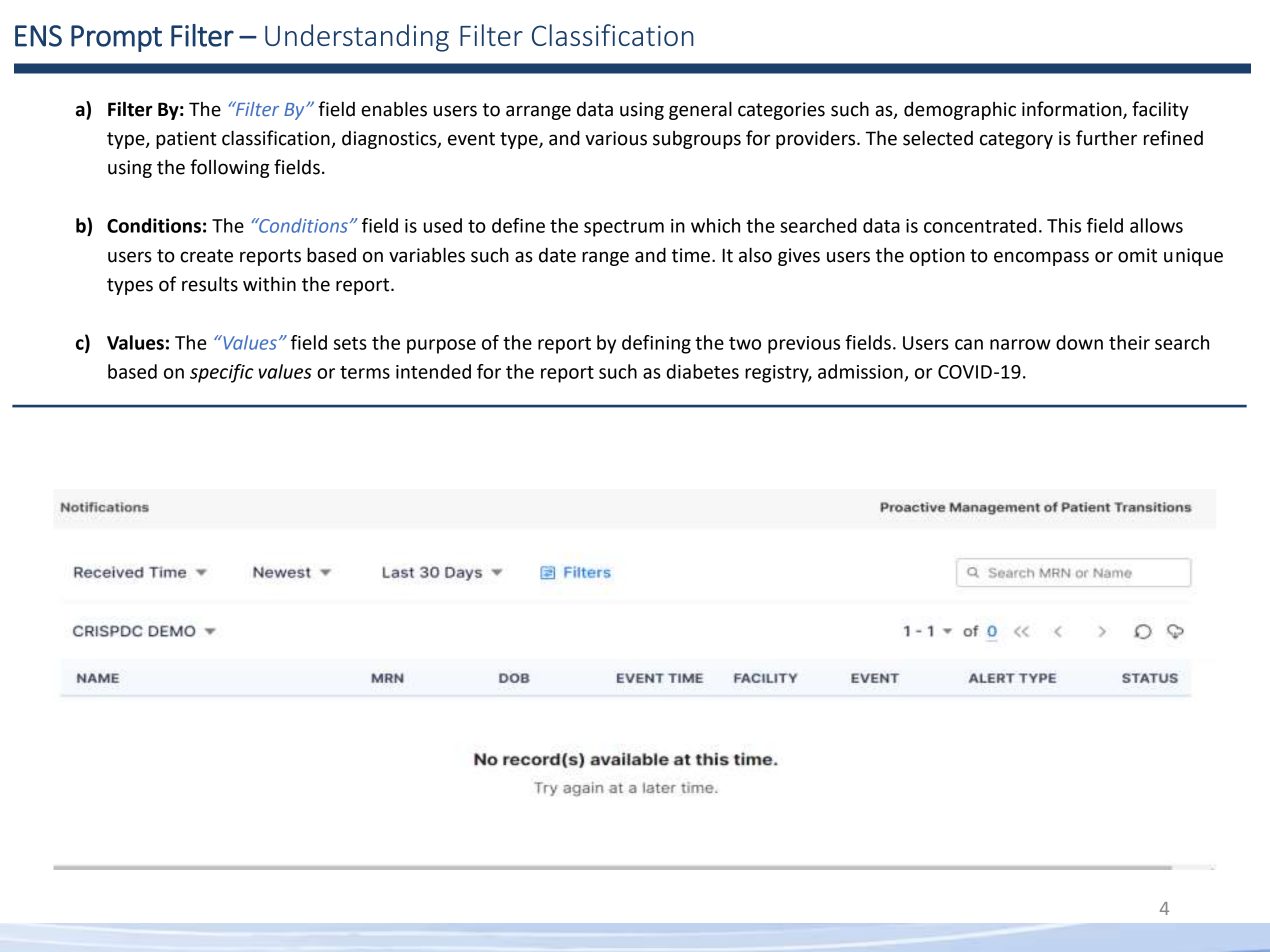 The image size is (1270, 952). I want to click on spectrum, so click(624, 228).
